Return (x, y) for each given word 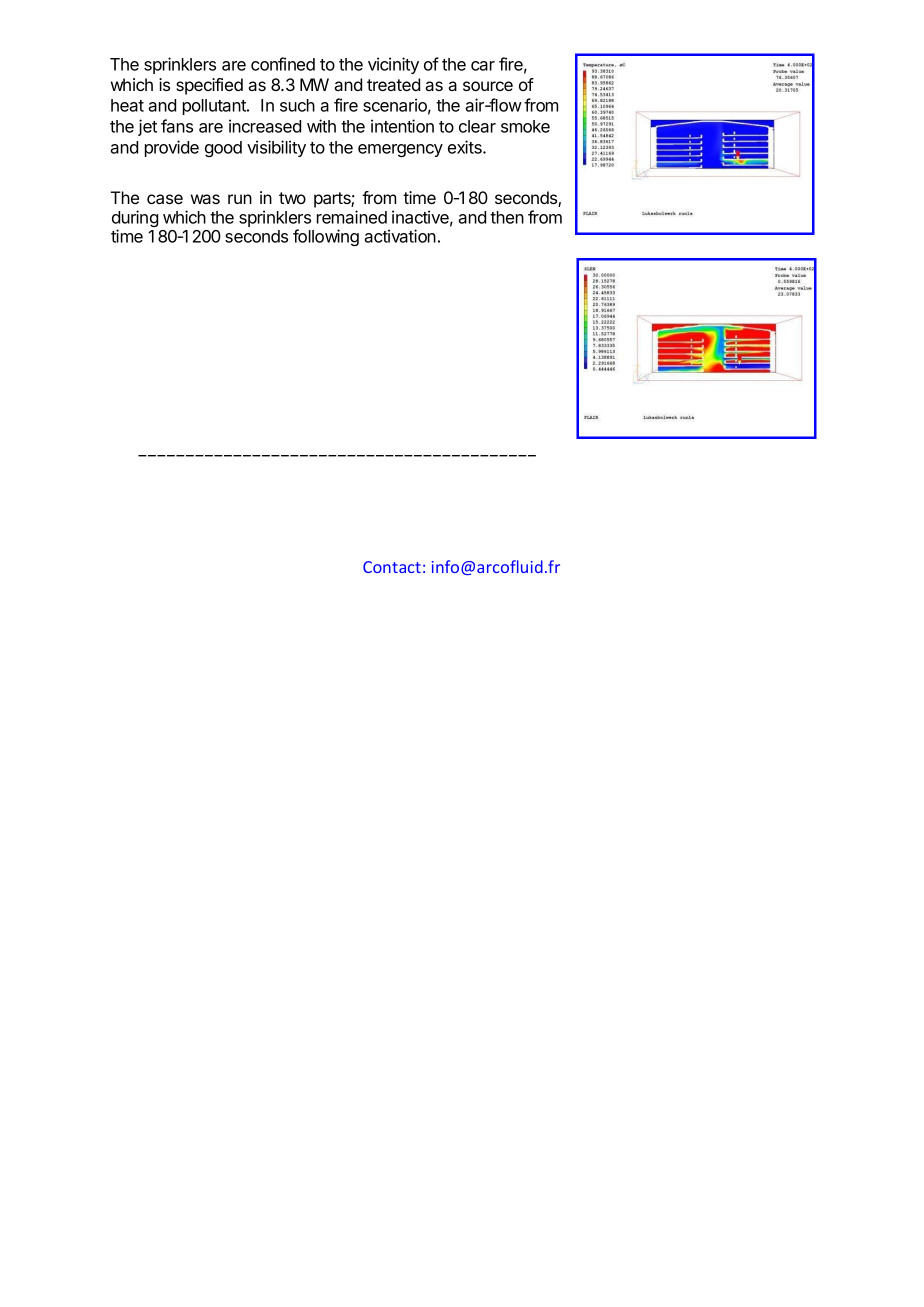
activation (400, 236)
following (326, 237)
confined (283, 64)
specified (209, 86)
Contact (392, 567)
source (488, 86)
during (135, 220)
